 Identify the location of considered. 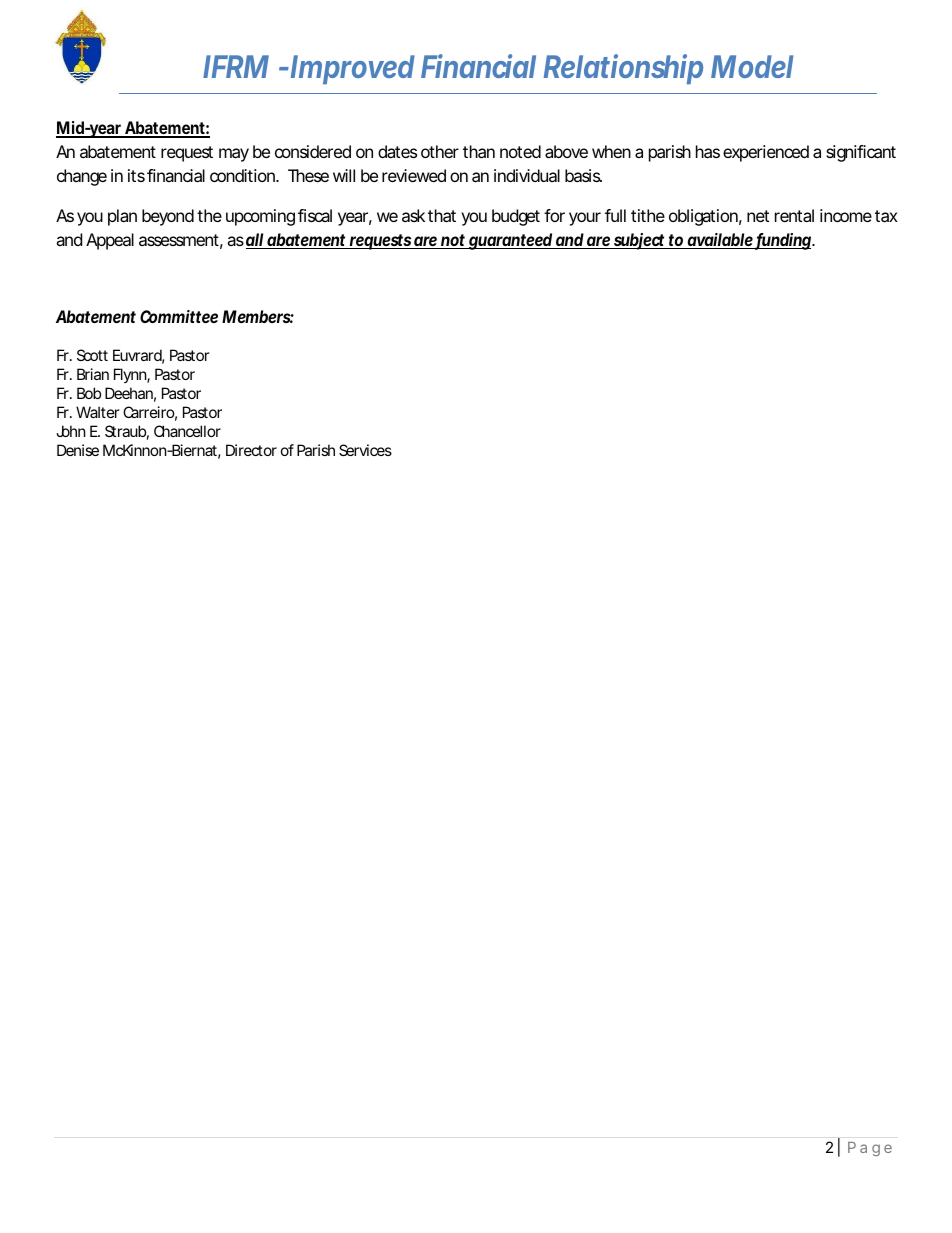
(313, 151).
